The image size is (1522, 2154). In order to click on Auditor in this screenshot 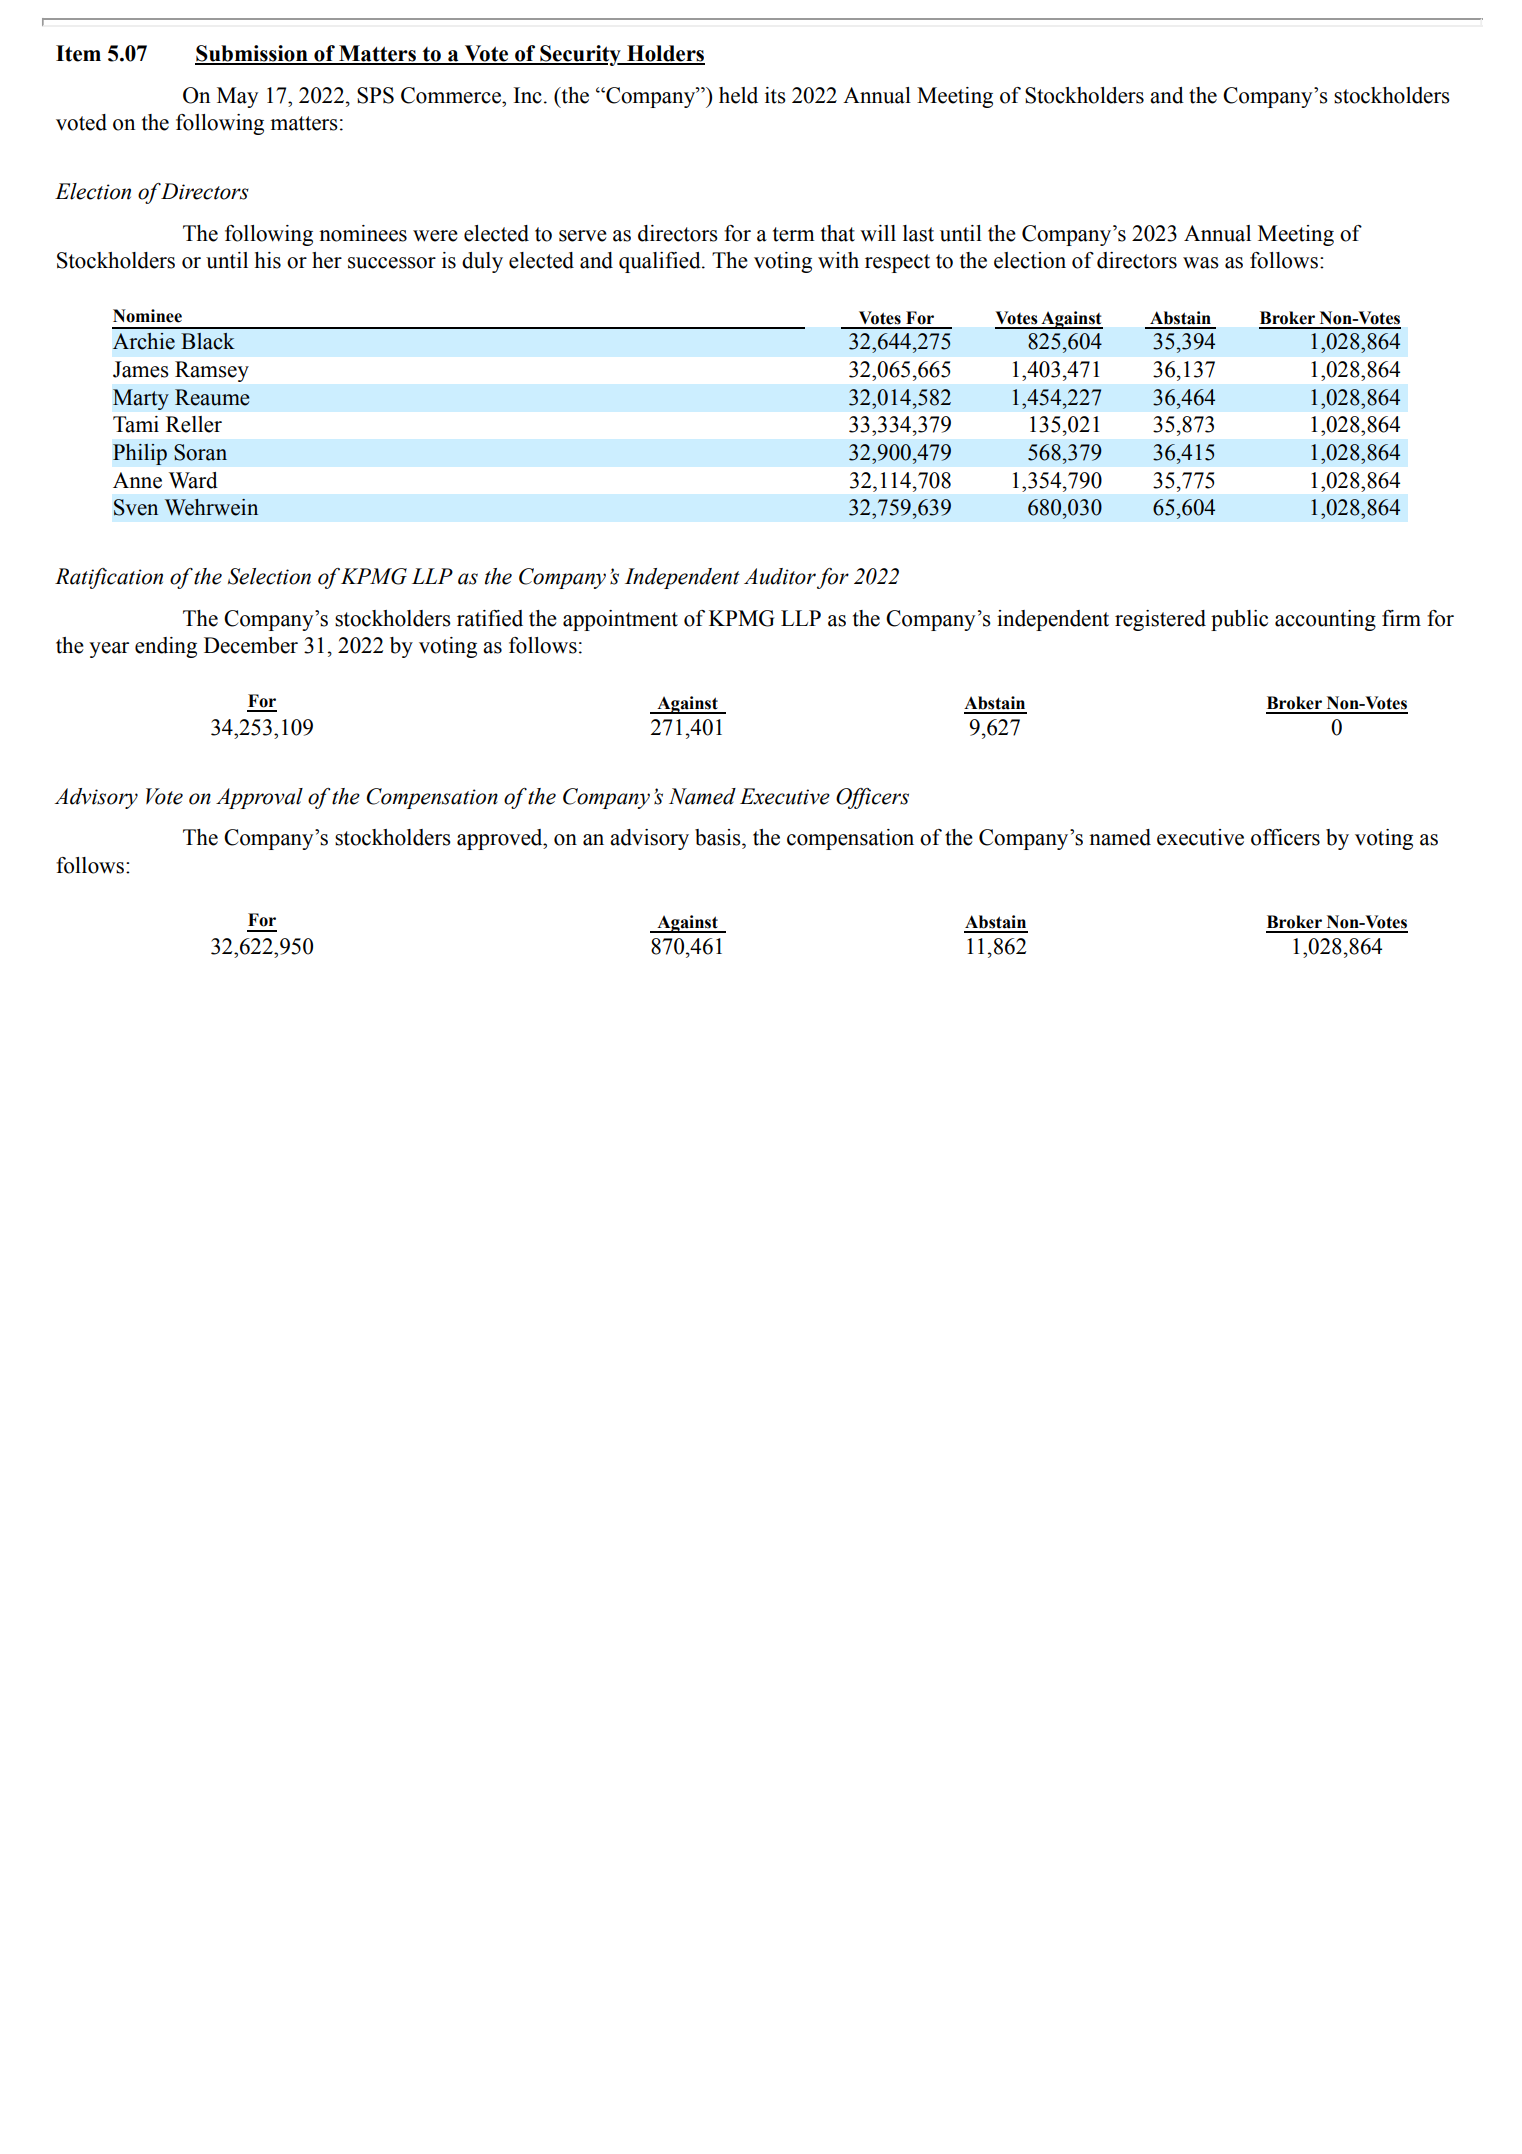, I will do `click(780, 576)`.
